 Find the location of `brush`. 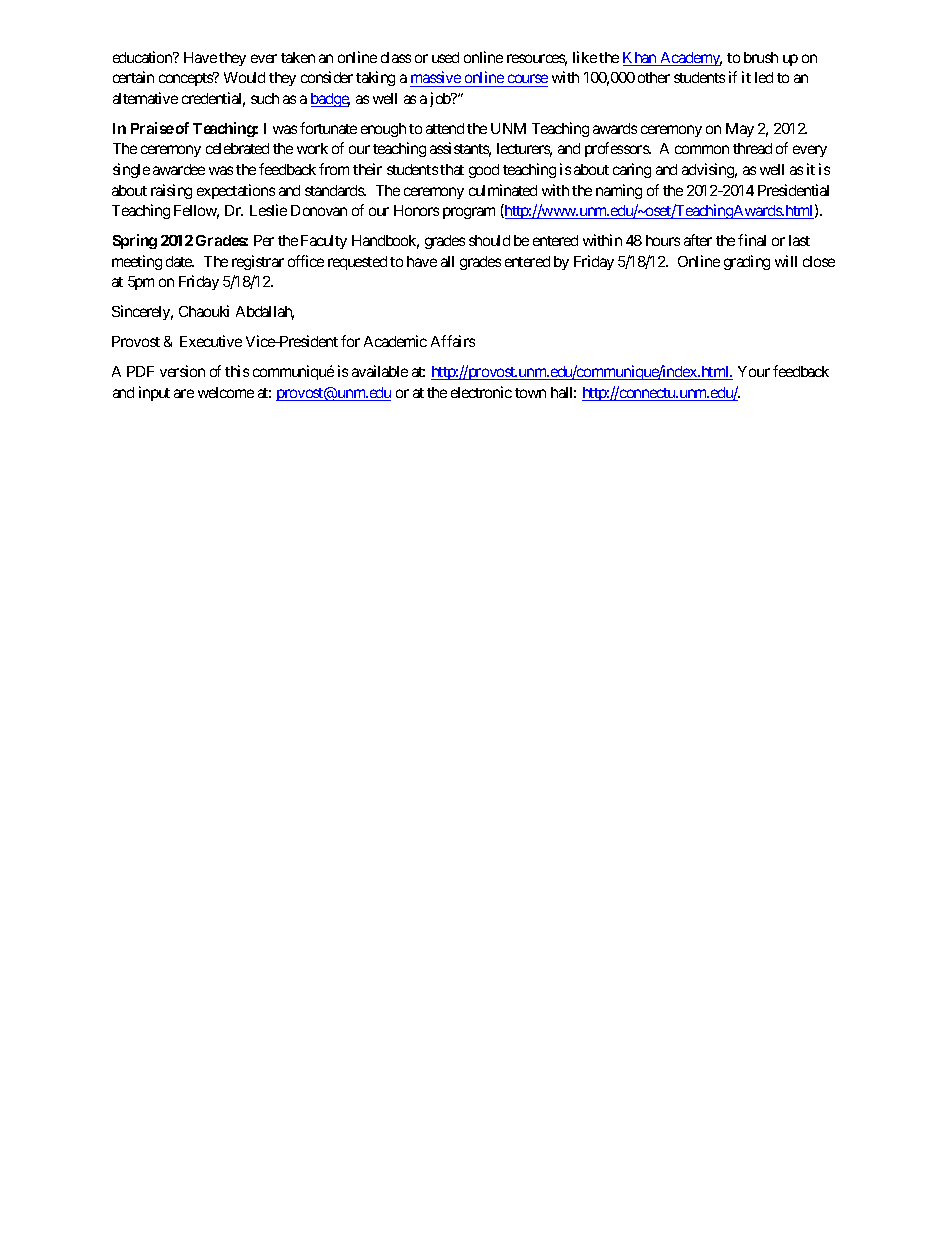

brush is located at coordinates (761, 57).
